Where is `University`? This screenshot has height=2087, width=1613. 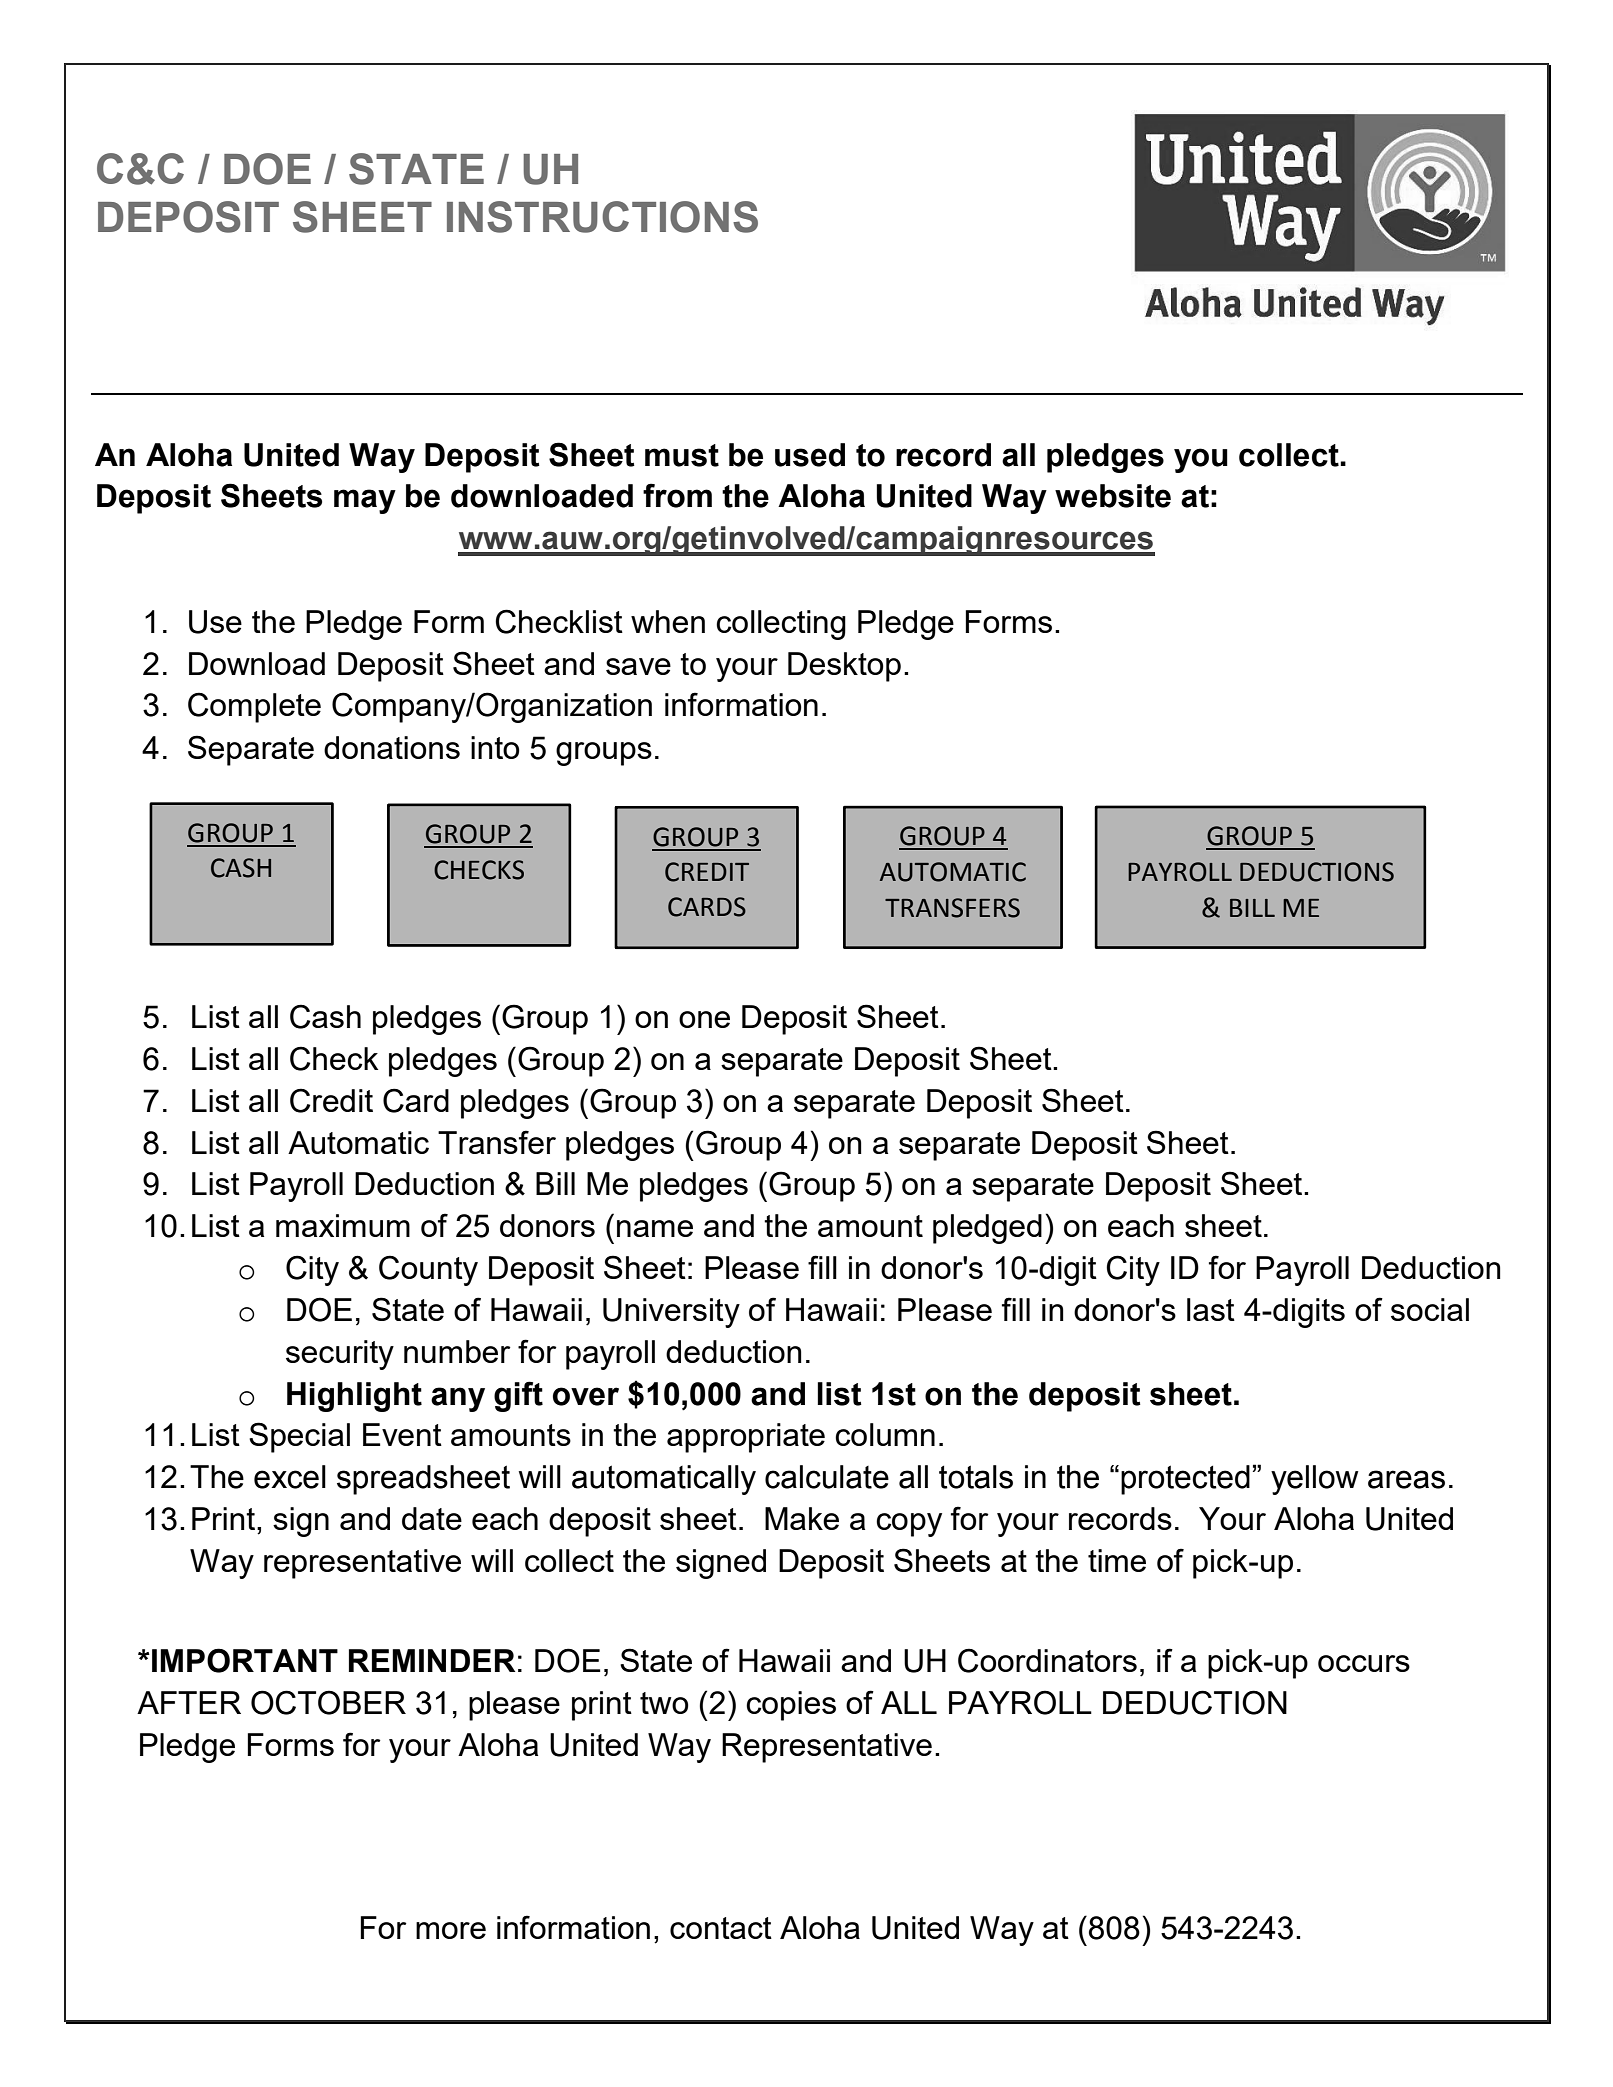 University is located at coordinates (671, 1313).
